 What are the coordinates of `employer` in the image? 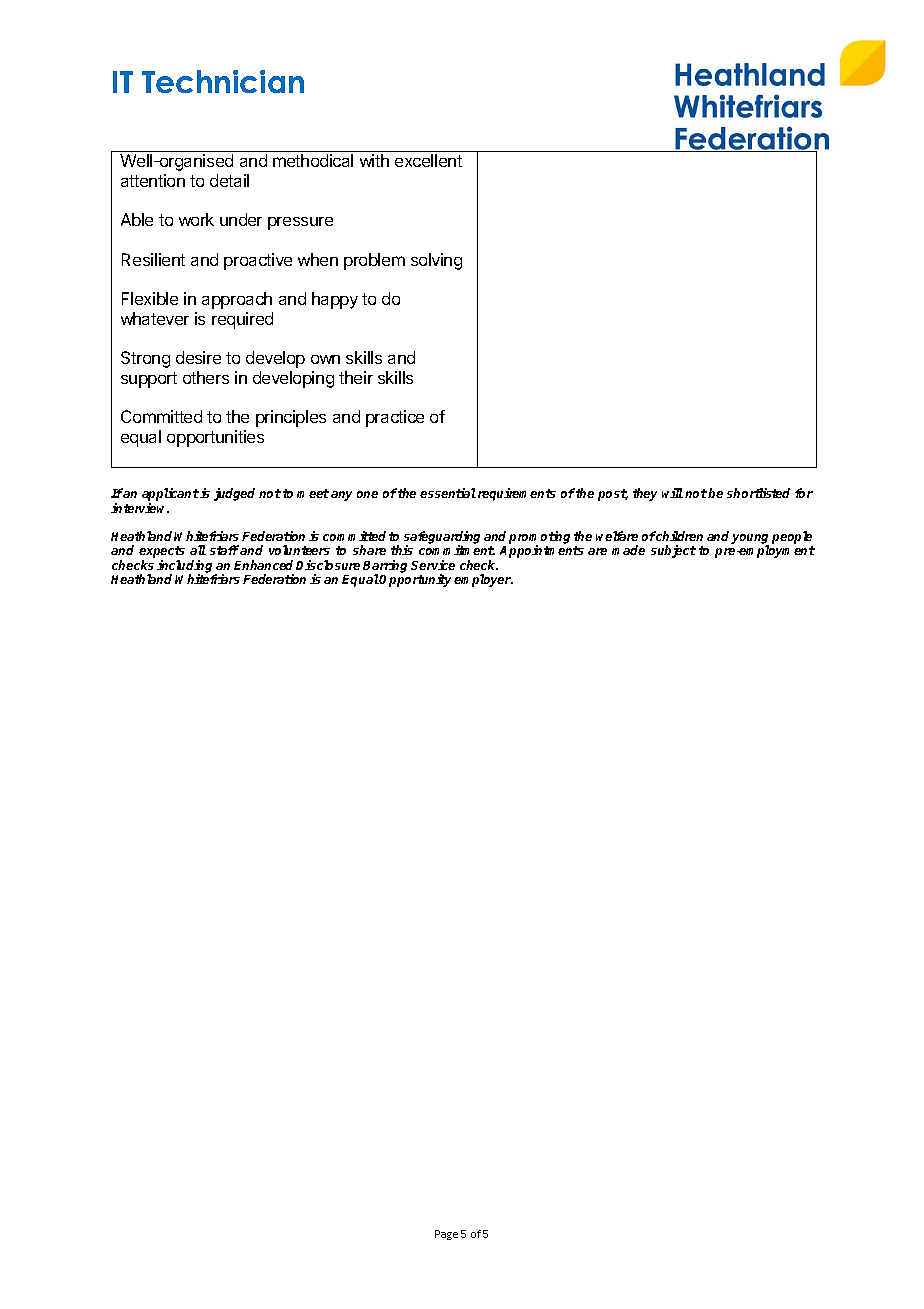 It's located at (483, 580).
